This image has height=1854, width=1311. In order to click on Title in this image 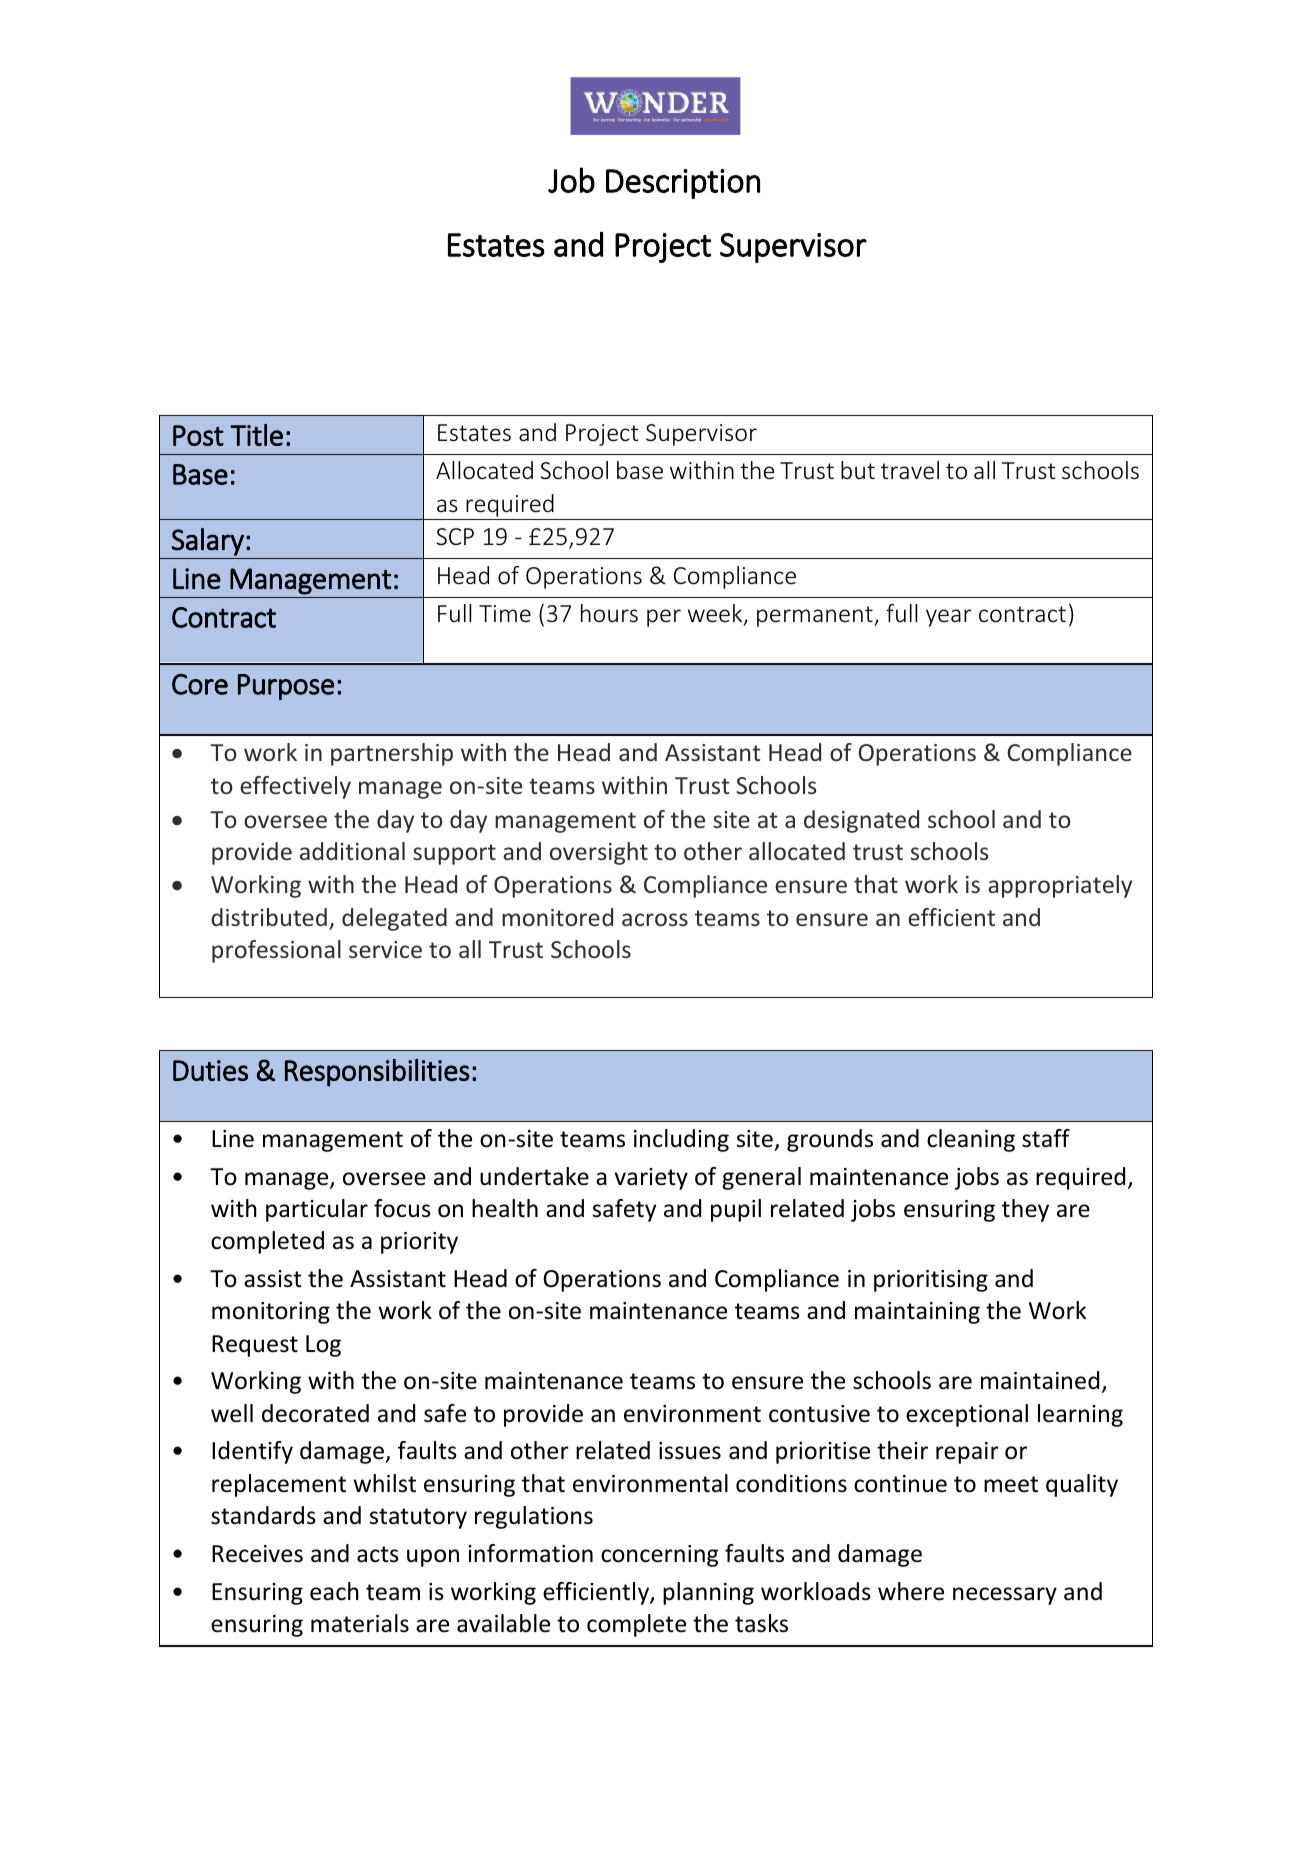, I will do `click(256, 435)`.
